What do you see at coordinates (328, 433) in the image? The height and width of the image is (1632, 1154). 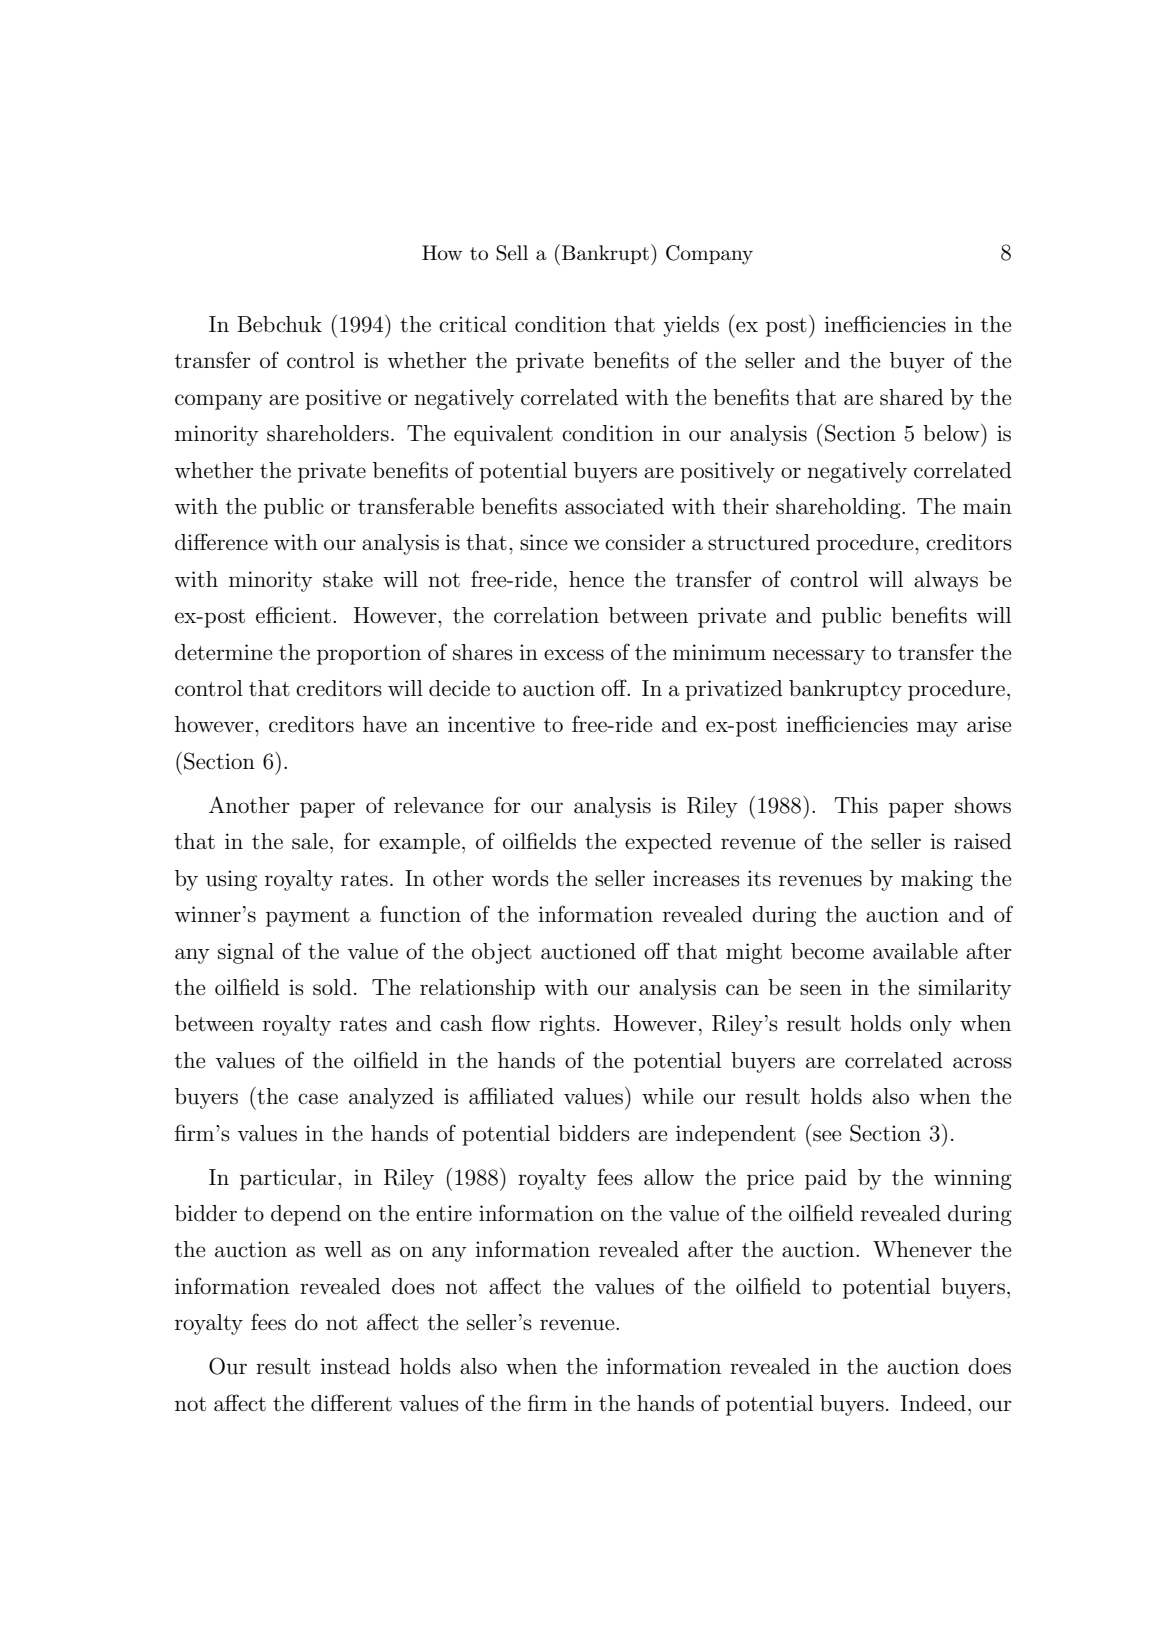 I see `shareholders` at bounding box center [328, 433].
